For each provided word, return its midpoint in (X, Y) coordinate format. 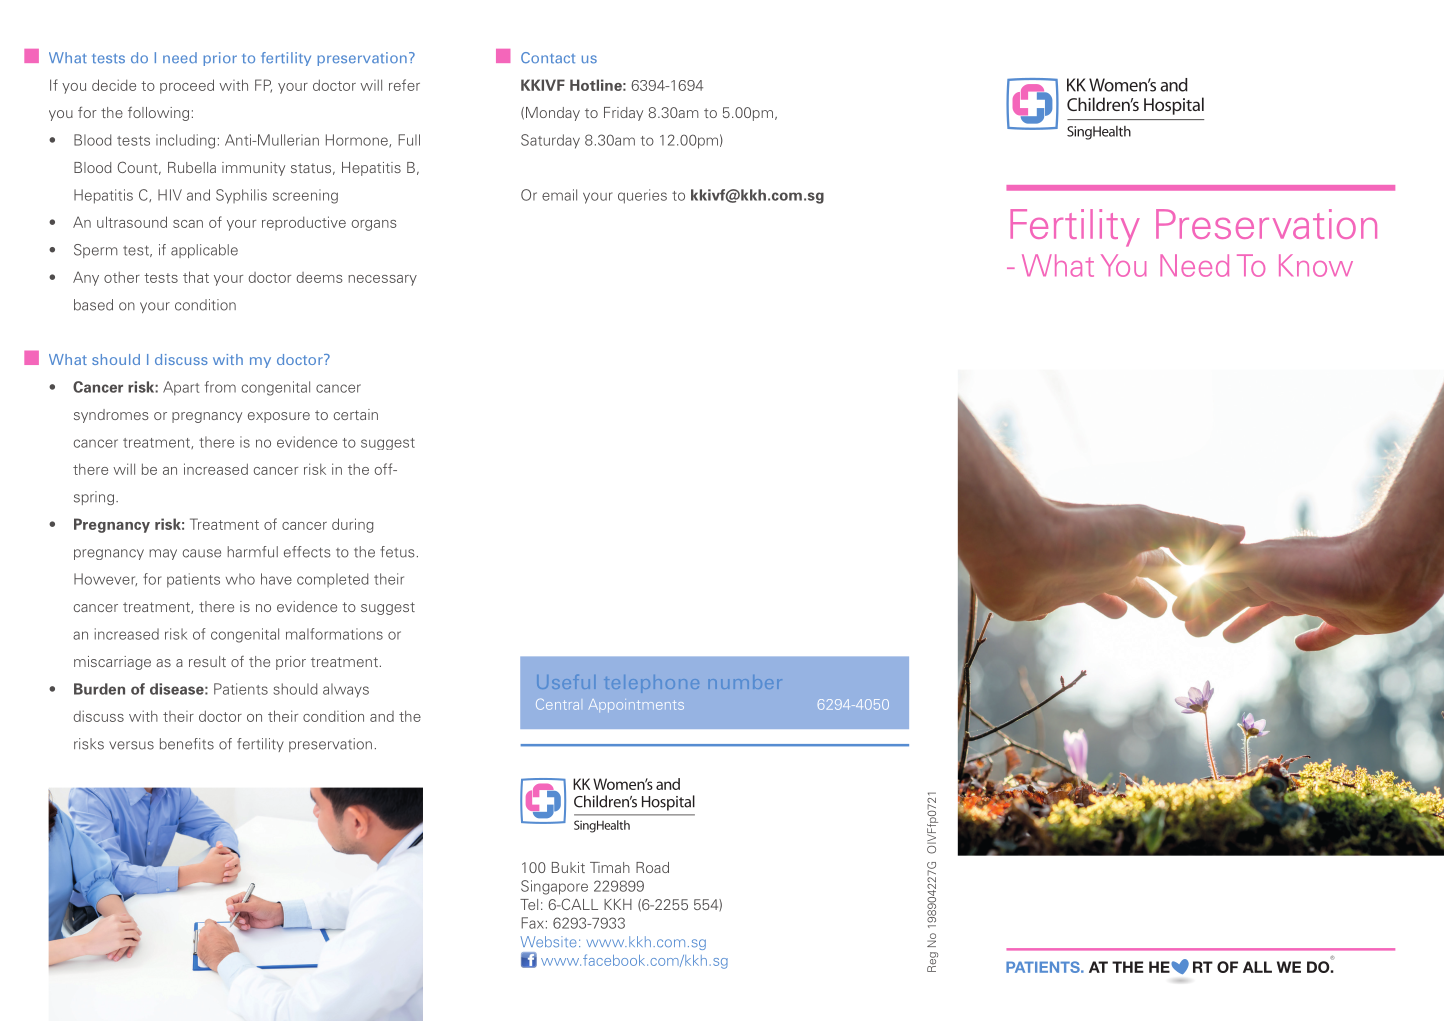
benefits (187, 744)
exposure (279, 417)
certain (356, 414)
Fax (532, 923)
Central (557, 704)
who (240, 579)
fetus (397, 552)
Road (652, 867)
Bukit (568, 867)
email (559, 195)
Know (1316, 265)
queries (642, 196)
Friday (623, 114)
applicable (204, 251)
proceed (187, 86)
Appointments (636, 705)
